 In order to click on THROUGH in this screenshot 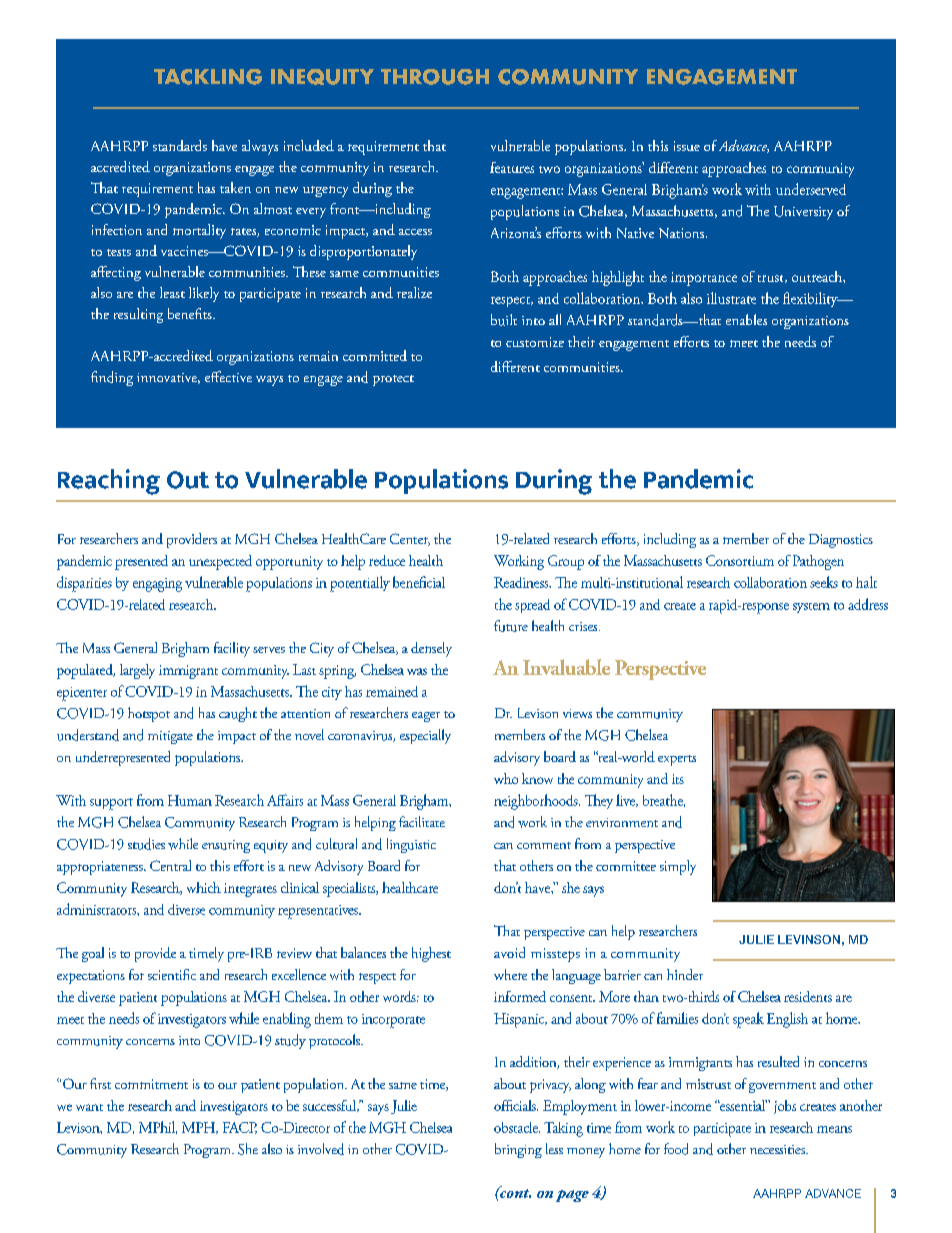, I will do `click(435, 77)`.
